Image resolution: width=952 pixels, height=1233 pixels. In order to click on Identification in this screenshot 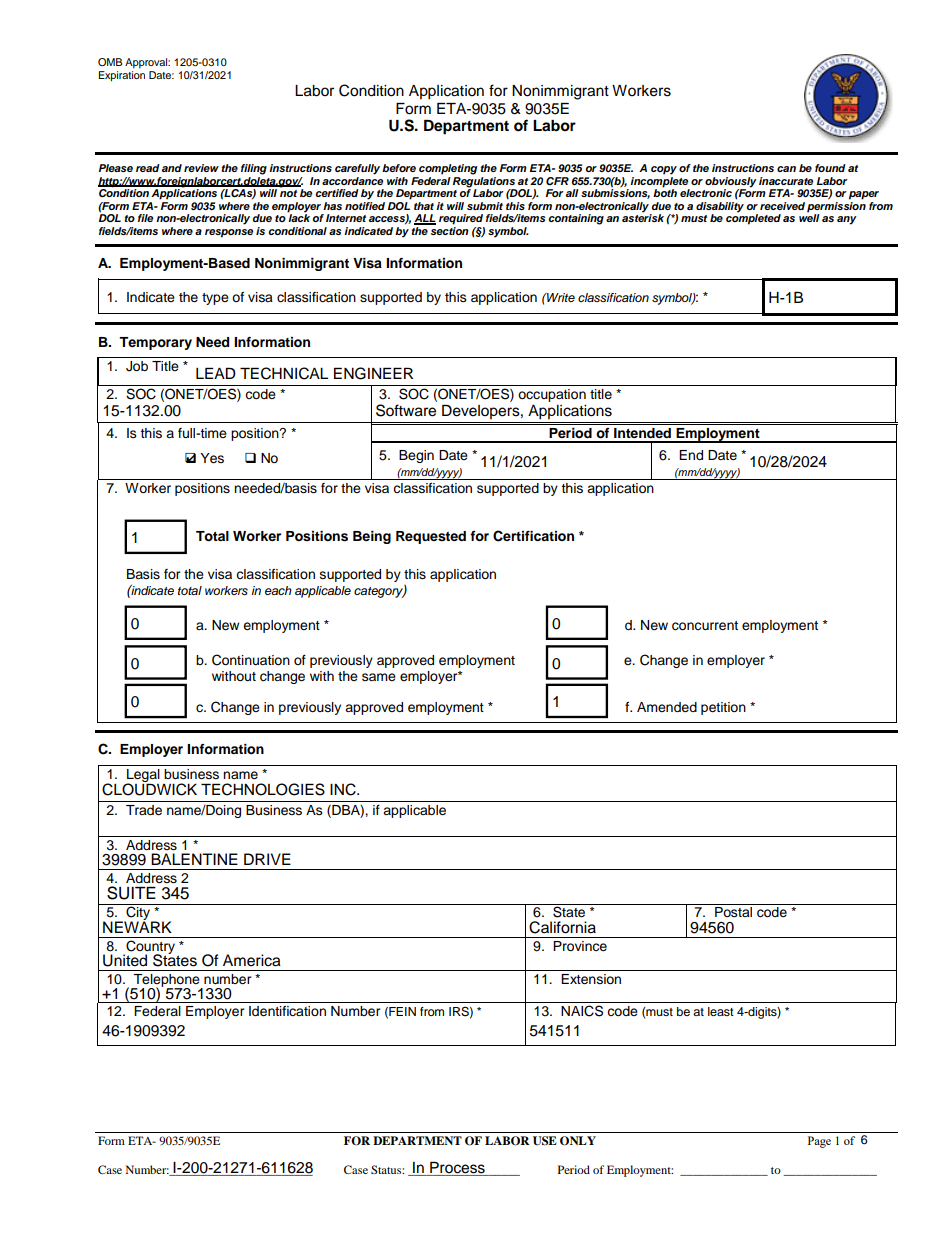, I will do `click(287, 1011)`.
